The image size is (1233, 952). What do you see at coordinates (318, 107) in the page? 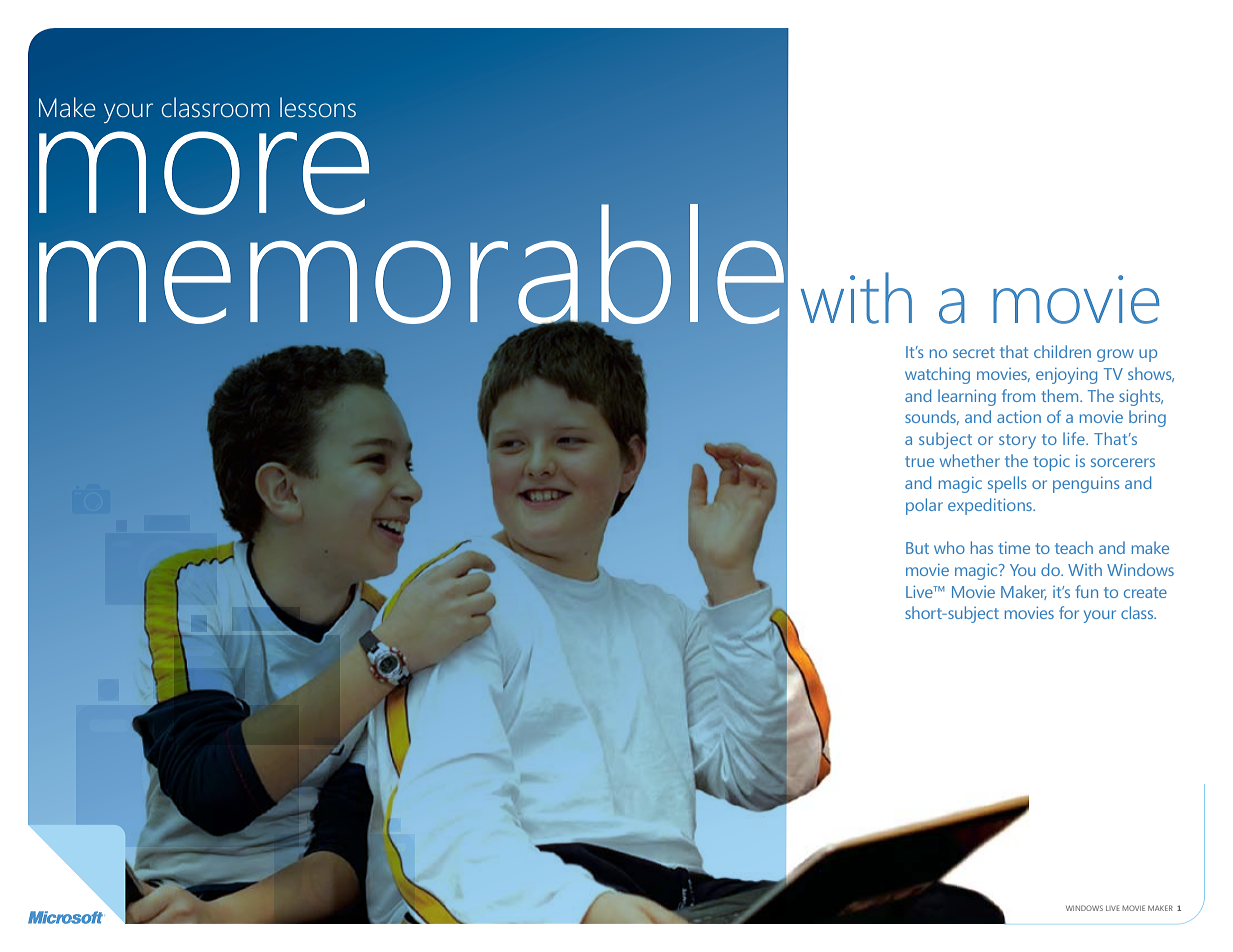
I see `lessons` at bounding box center [318, 107].
